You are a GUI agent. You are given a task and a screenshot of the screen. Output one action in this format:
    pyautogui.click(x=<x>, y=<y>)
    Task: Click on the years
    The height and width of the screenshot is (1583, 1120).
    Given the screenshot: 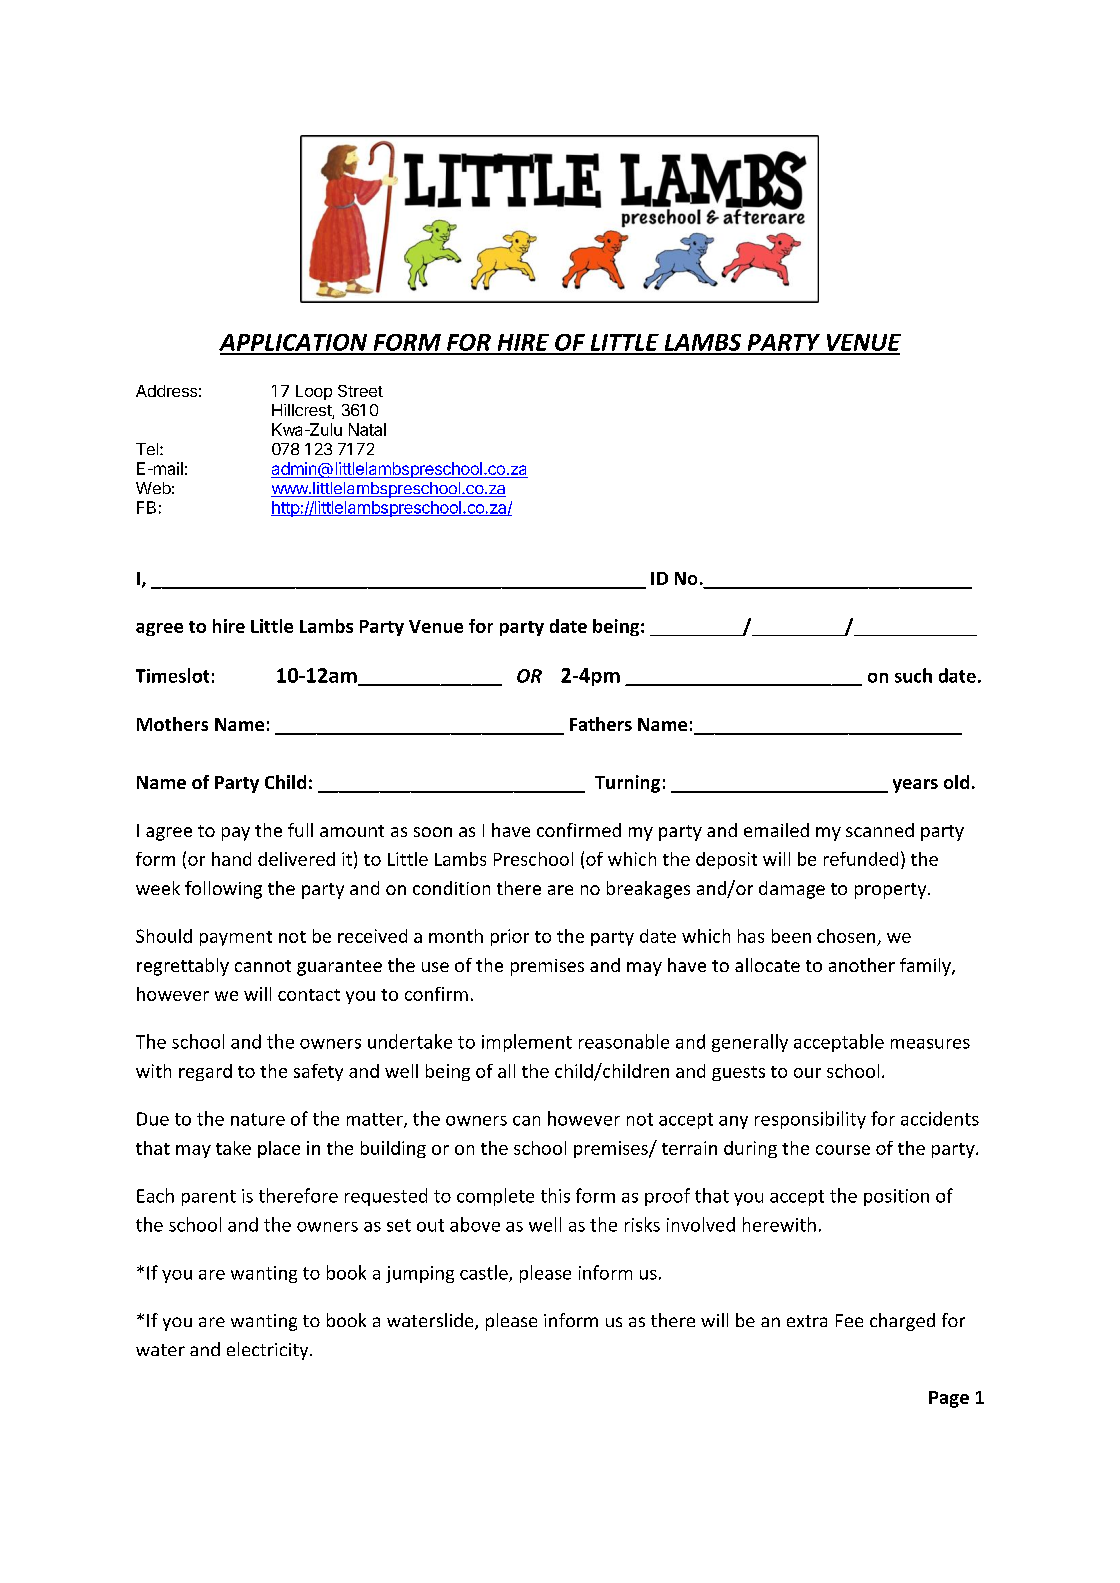 What is the action you would take?
    pyautogui.click(x=915, y=786)
